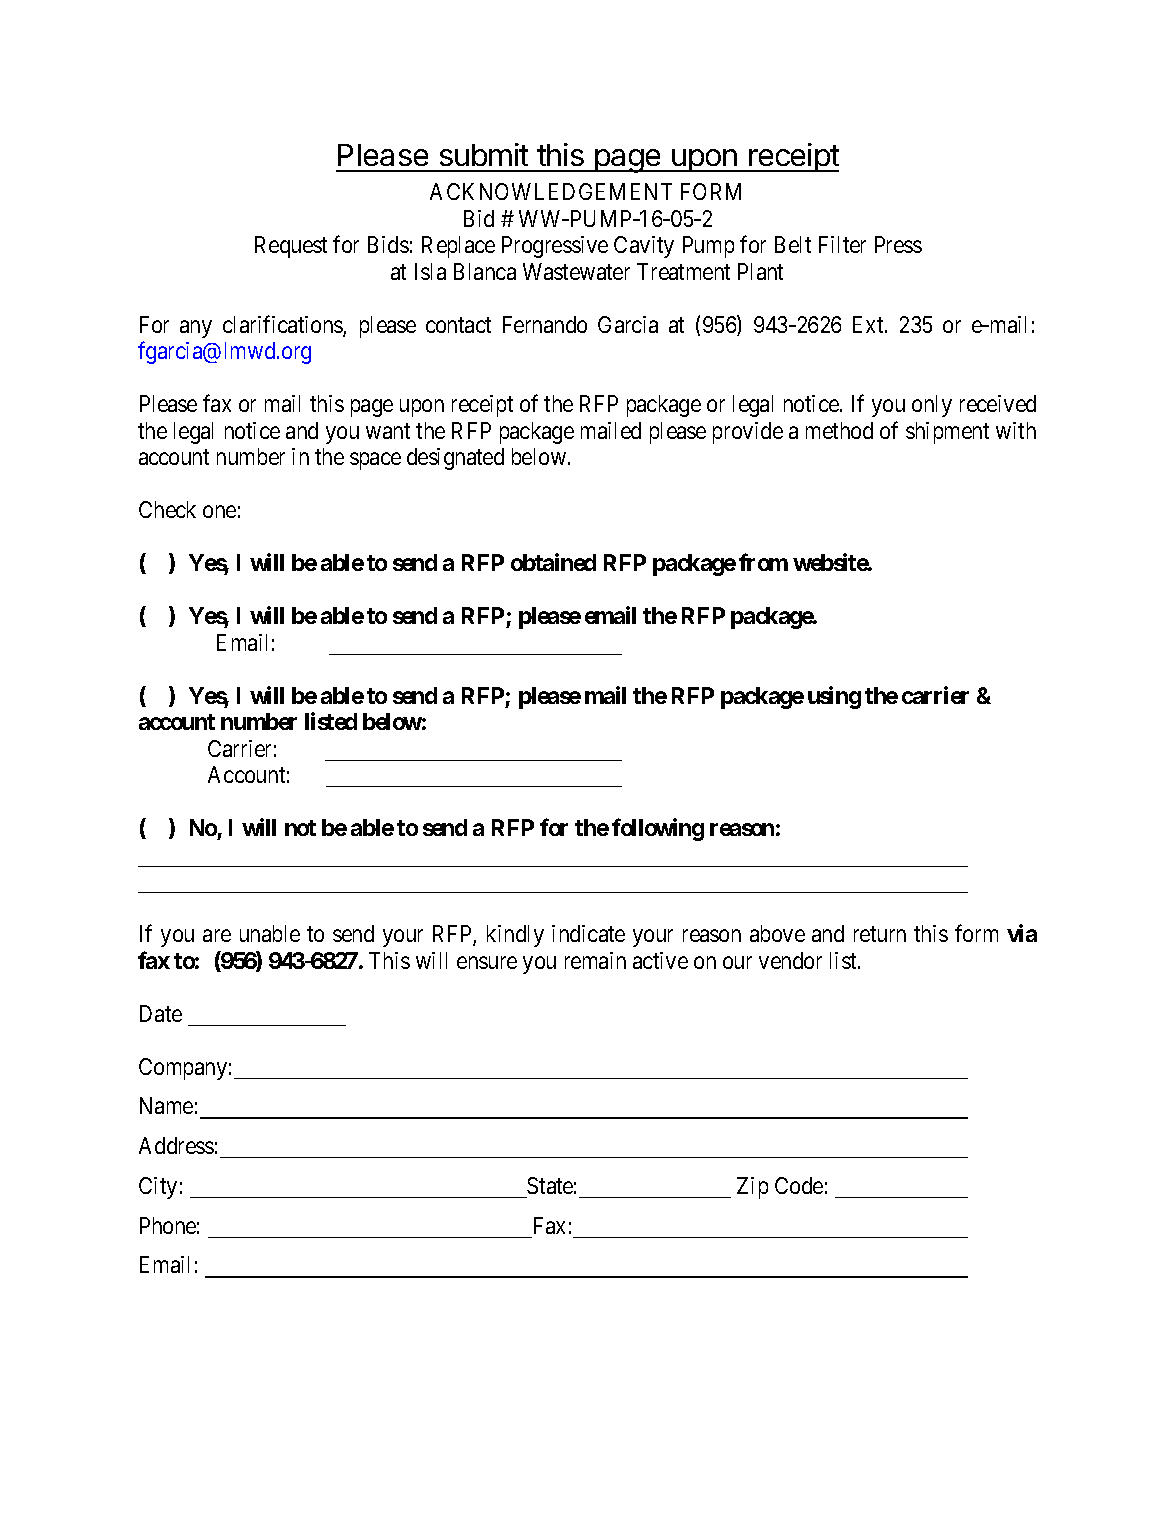  Describe the element at coordinates (799, 1185) in the screenshot. I see `Code` at that location.
